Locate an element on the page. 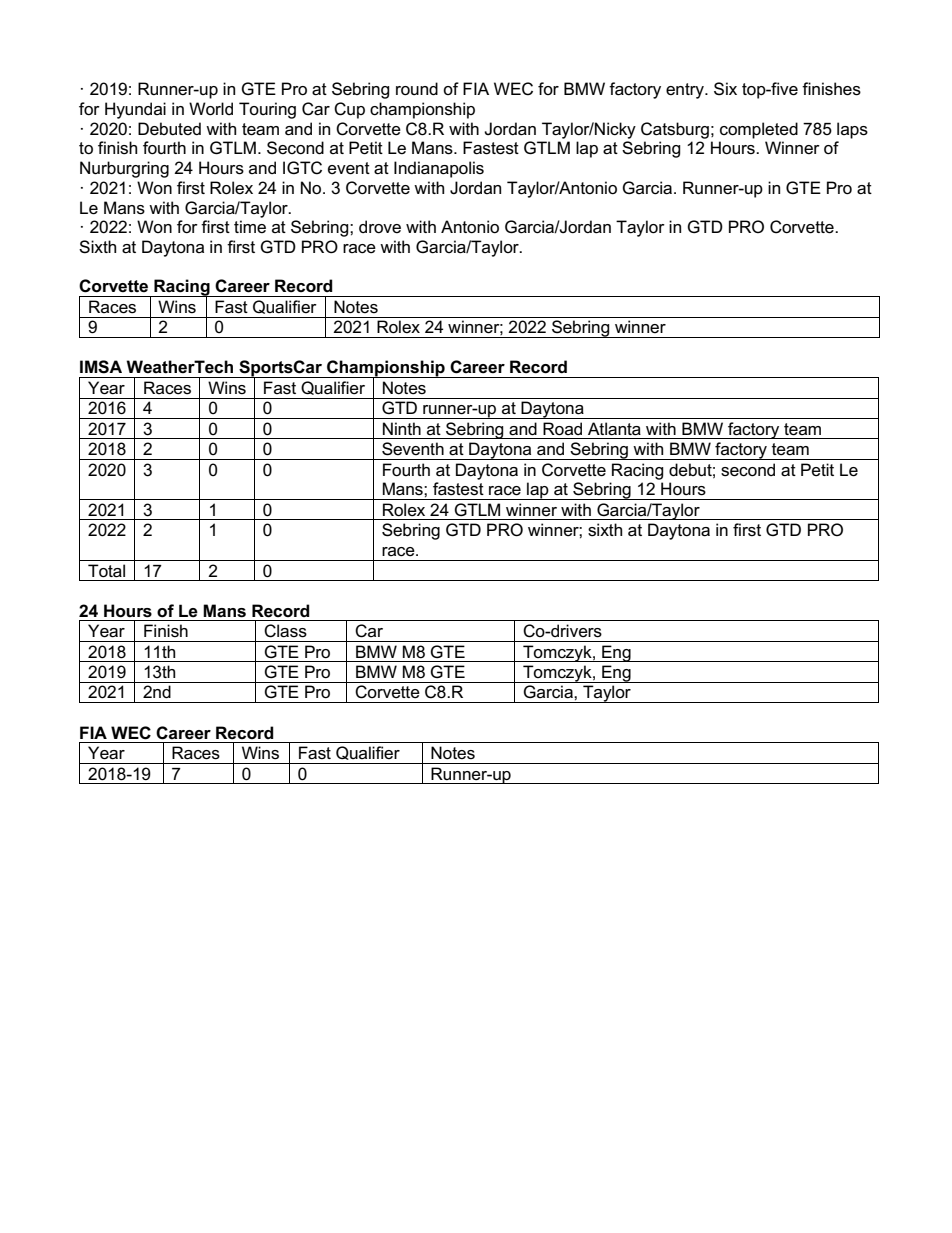 This image has height=1233, width=952. Touring is located at coordinates (267, 110).
